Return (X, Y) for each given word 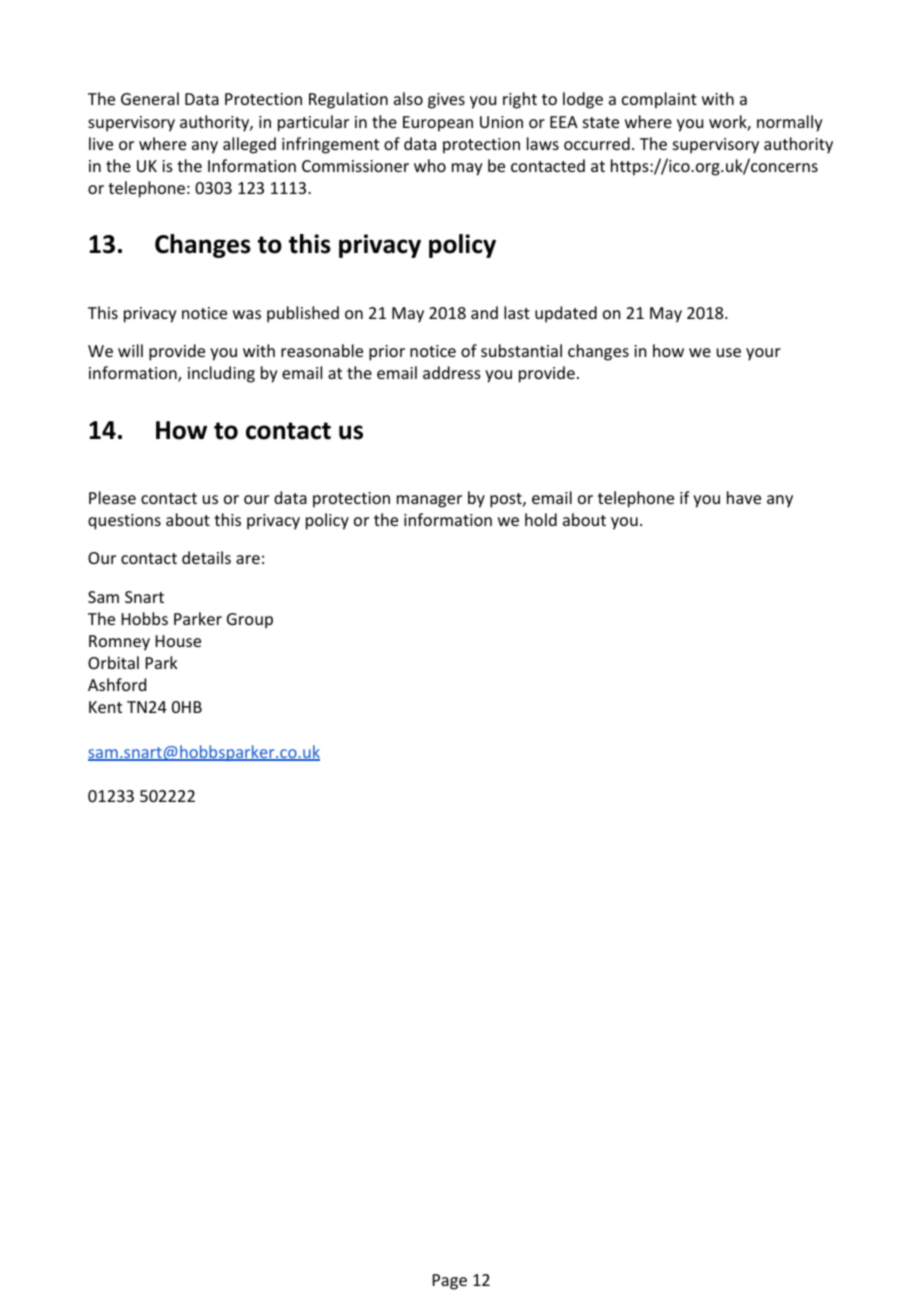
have (744, 497)
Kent (105, 707)
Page (450, 1282)
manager (429, 501)
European (438, 124)
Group (250, 621)
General (150, 98)
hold (541, 519)
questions (124, 522)
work (728, 123)
